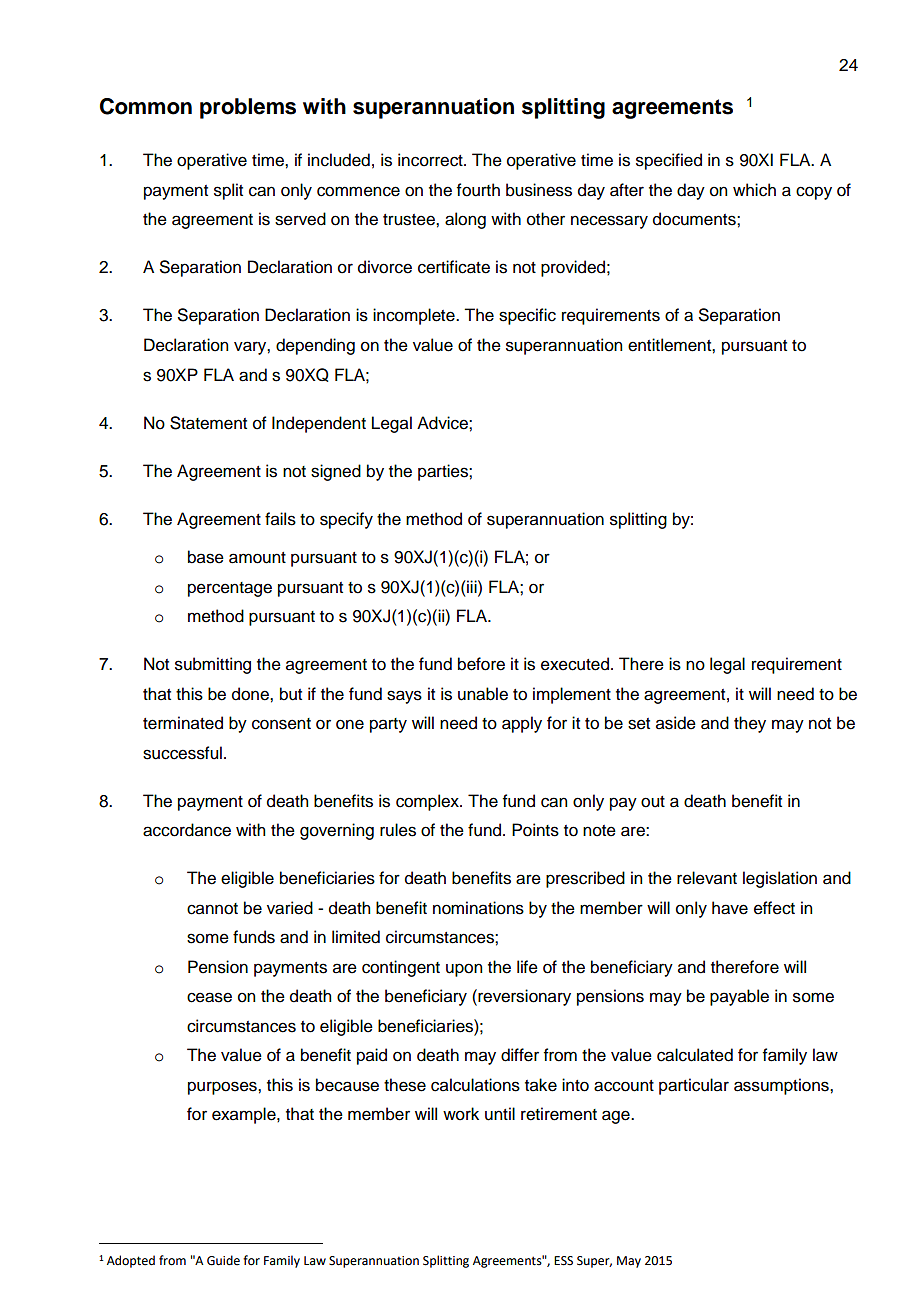 This image has height=1308, width=924. I want to click on problems, so click(248, 108).
